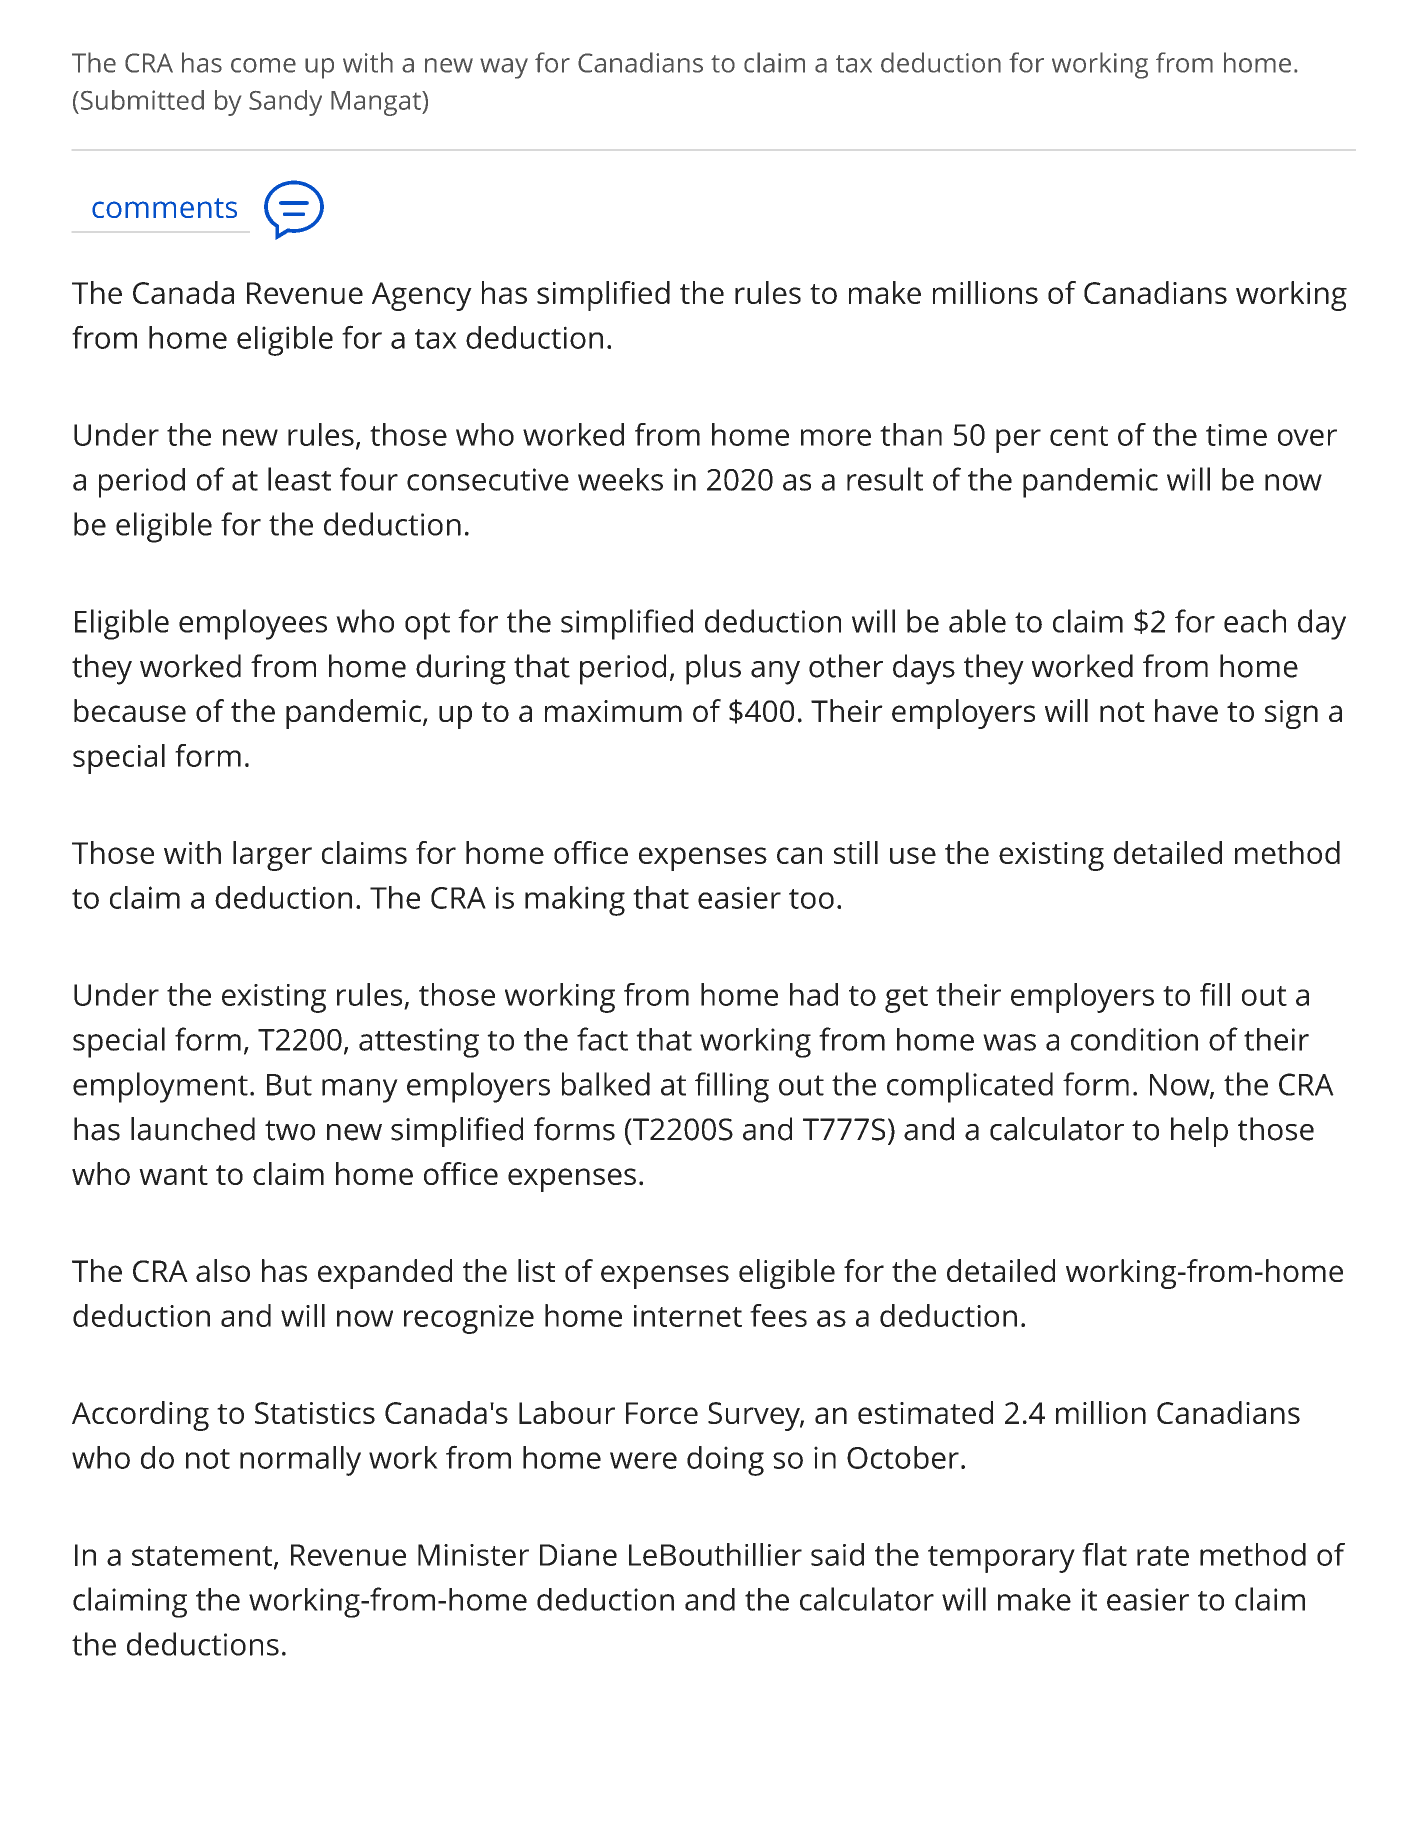 The width and height of the screenshot is (1428, 1848). What do you see at coordinates (602, 1039) in the screenshot?
I see `fact` at bounding box center [602, 1039].
